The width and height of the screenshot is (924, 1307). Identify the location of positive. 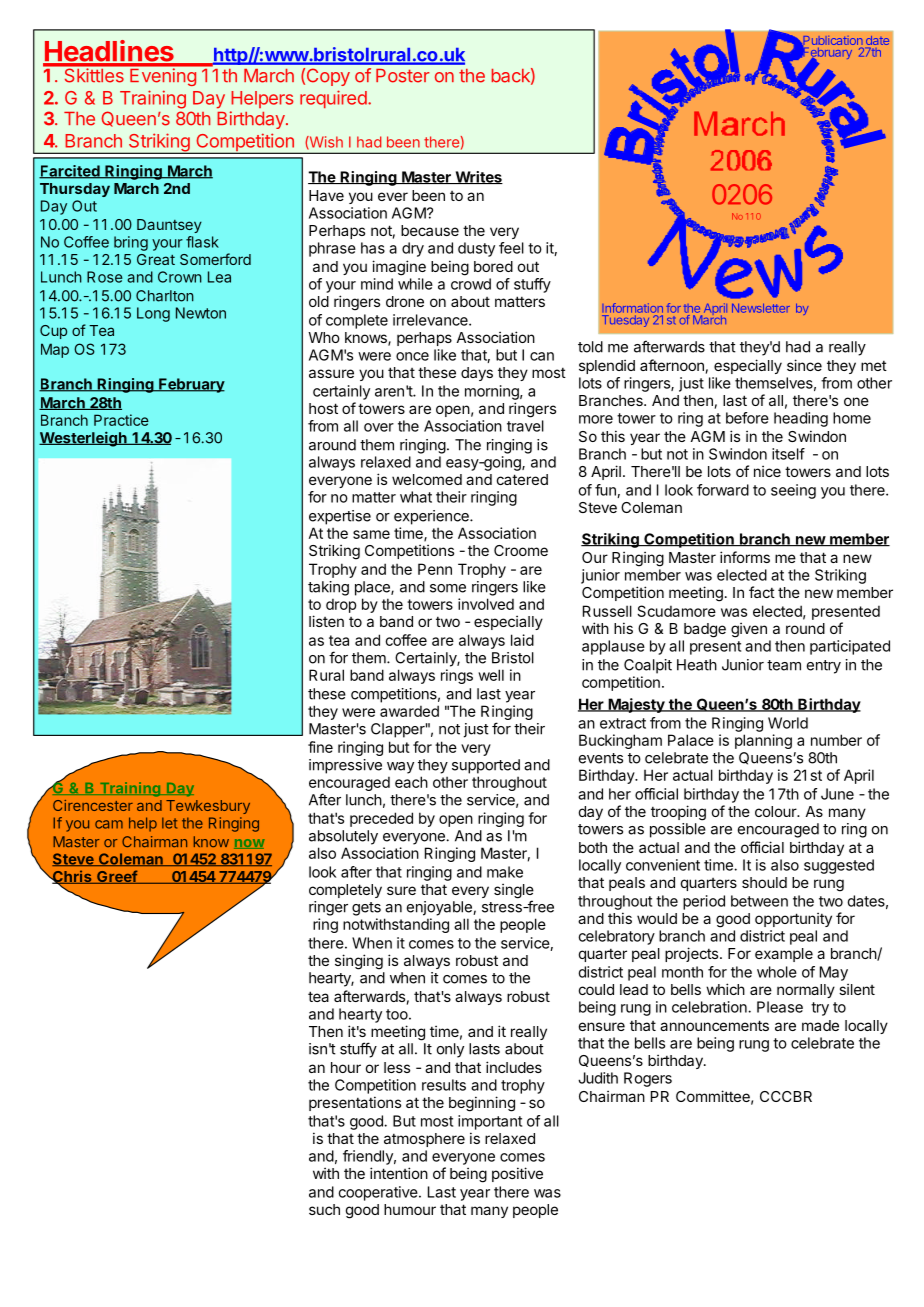
(517, 1174).
